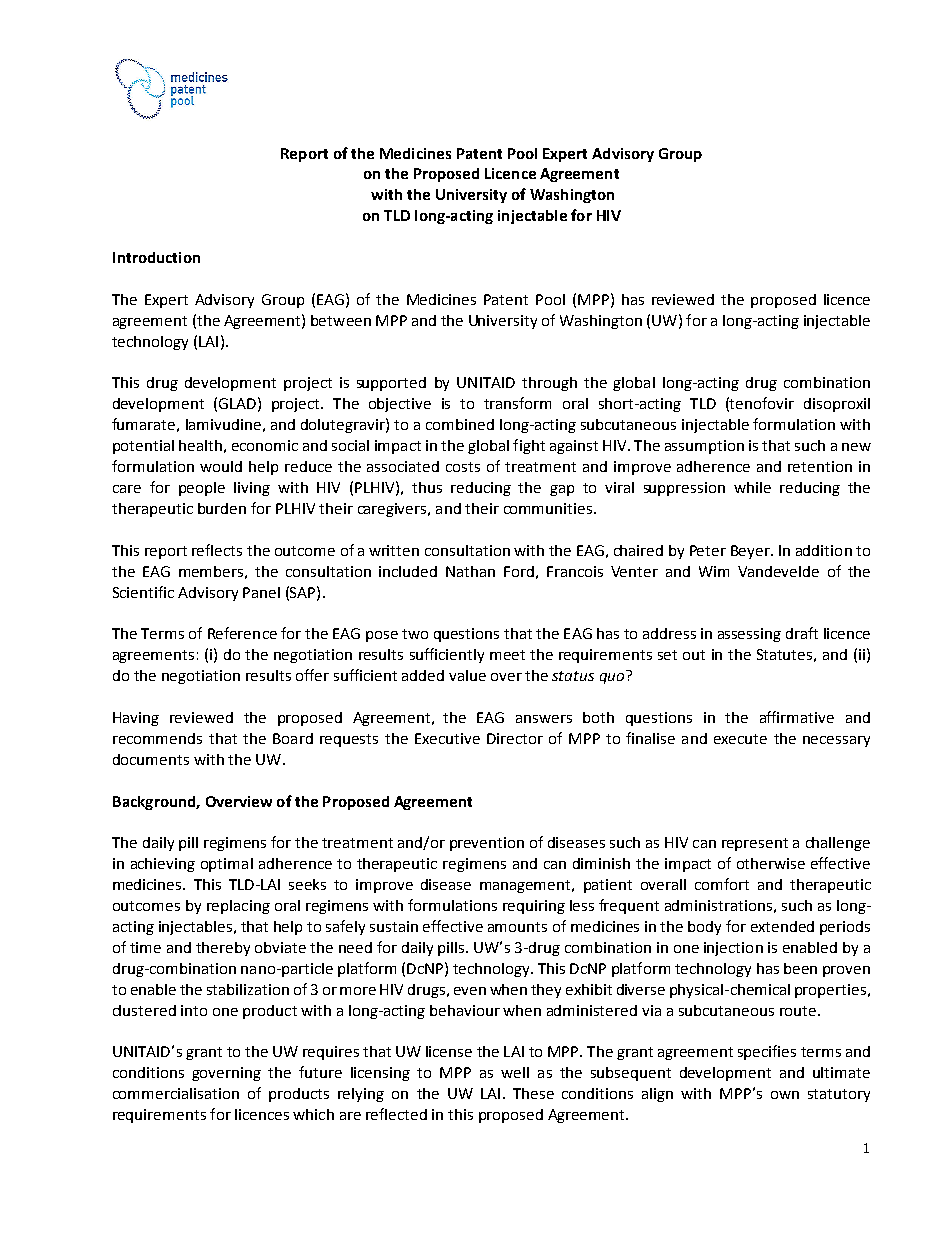 The width and height of the screenshot is (952, 1233). I want to click on requiring, so click(534, 907).
